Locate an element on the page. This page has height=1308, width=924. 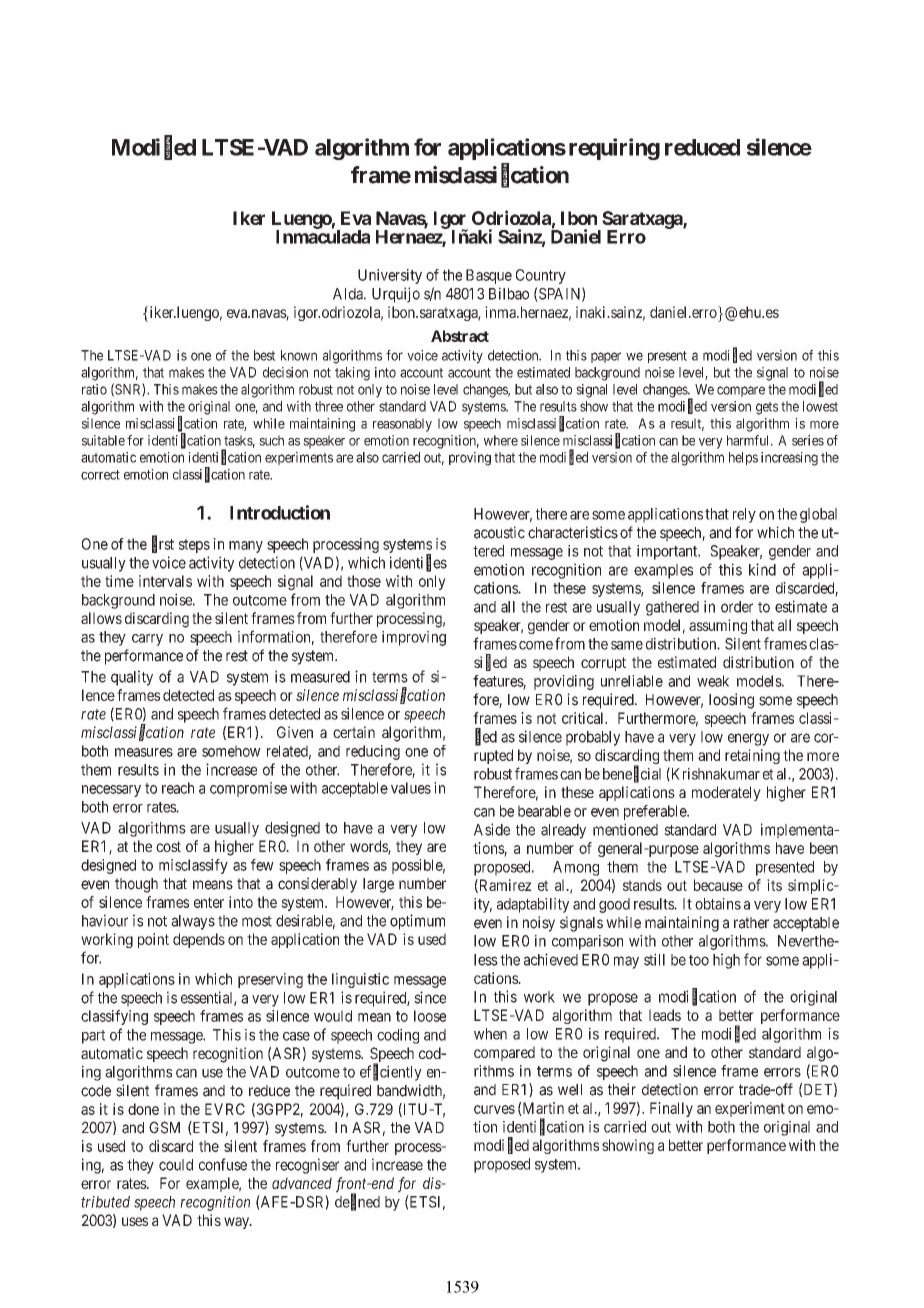
defined is located at coordinates (357, 1202).
